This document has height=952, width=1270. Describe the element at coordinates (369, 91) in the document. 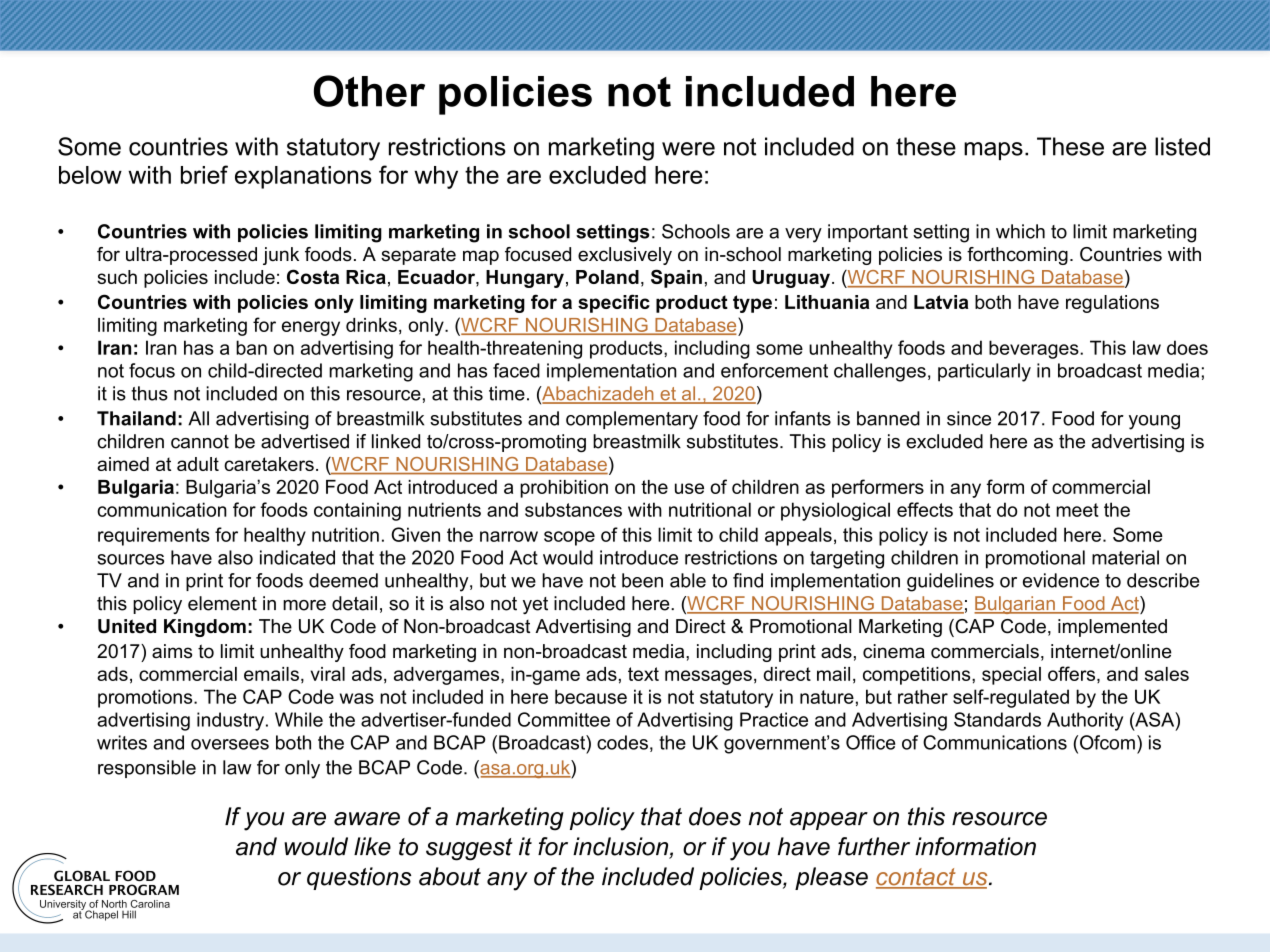

I see `Other` at that location.
